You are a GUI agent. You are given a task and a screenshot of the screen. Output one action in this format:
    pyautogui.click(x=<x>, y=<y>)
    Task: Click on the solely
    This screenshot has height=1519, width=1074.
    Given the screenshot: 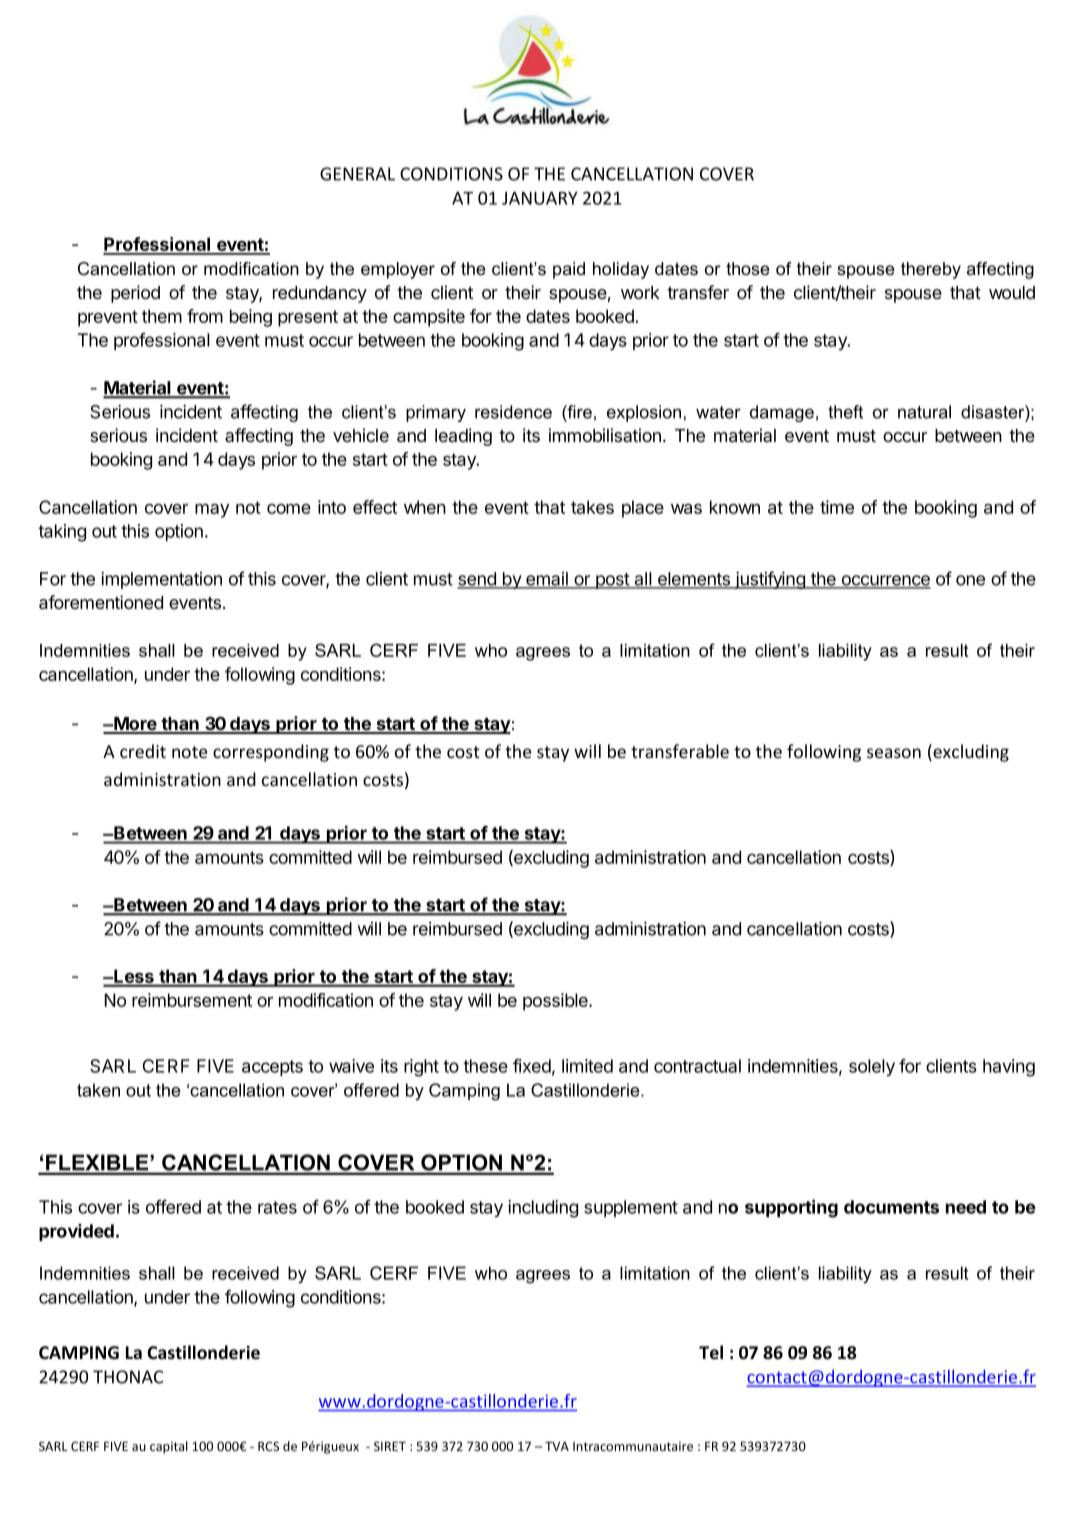 What is the action you would take?
    pyautogui.click(x=872, y=1068)
